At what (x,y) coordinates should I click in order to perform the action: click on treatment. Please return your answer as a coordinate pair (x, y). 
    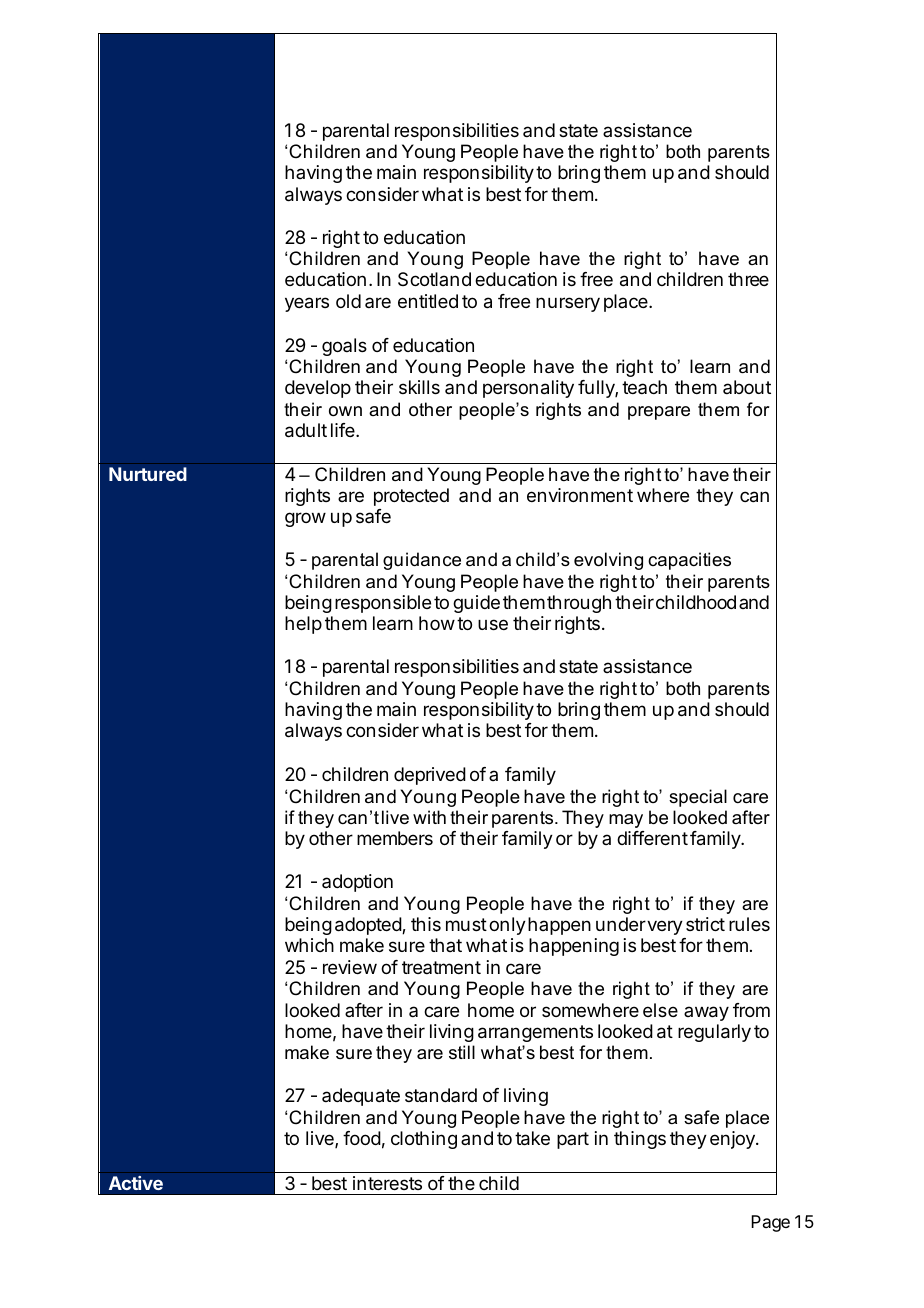
    Looking at the image, I should click on (441, 967).
